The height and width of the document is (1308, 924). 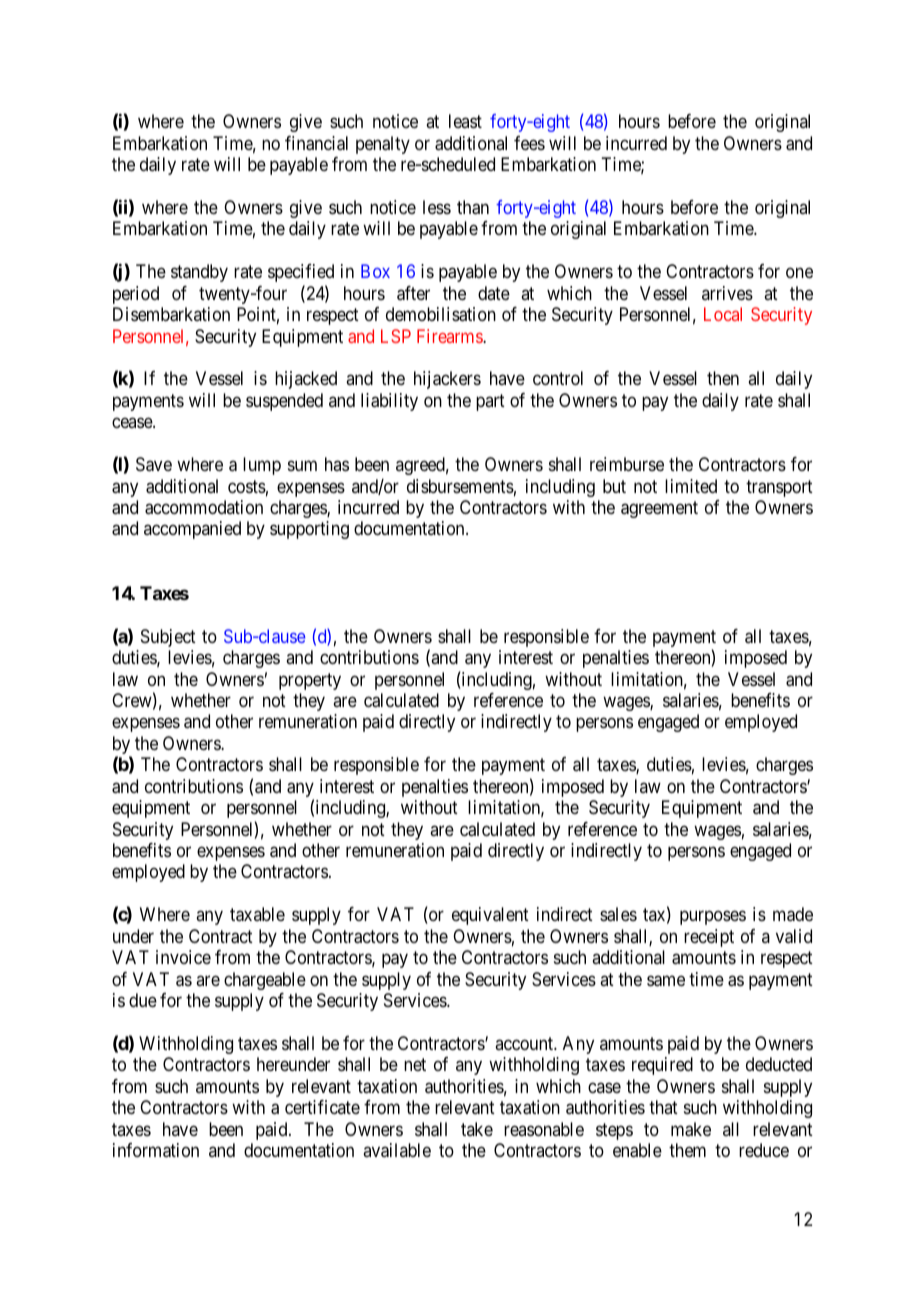 I want to click on information, so click(x=156, y=1150).
